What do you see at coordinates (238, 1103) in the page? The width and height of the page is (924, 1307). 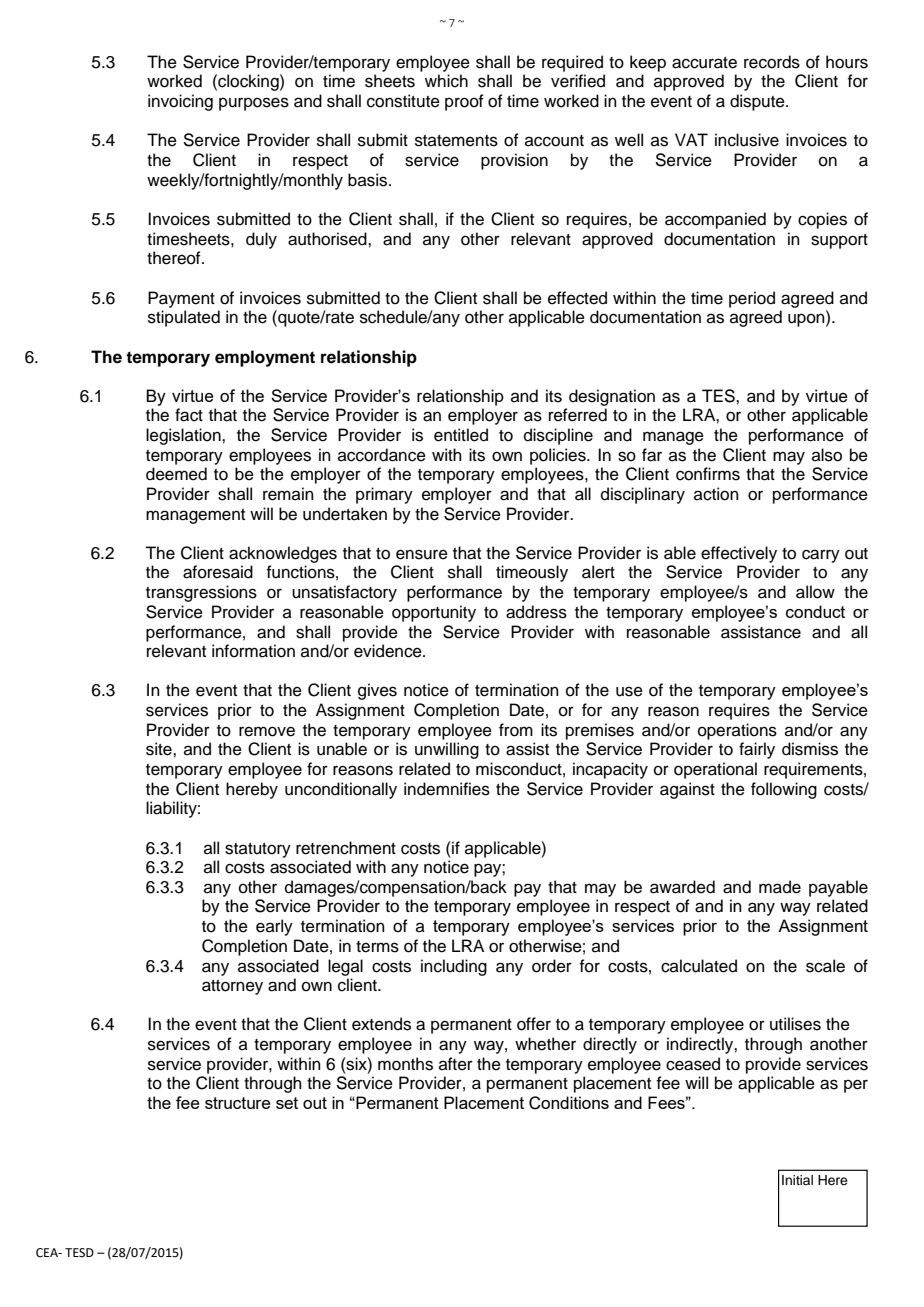 I see `structure` at bounding box center [238, 1103].
